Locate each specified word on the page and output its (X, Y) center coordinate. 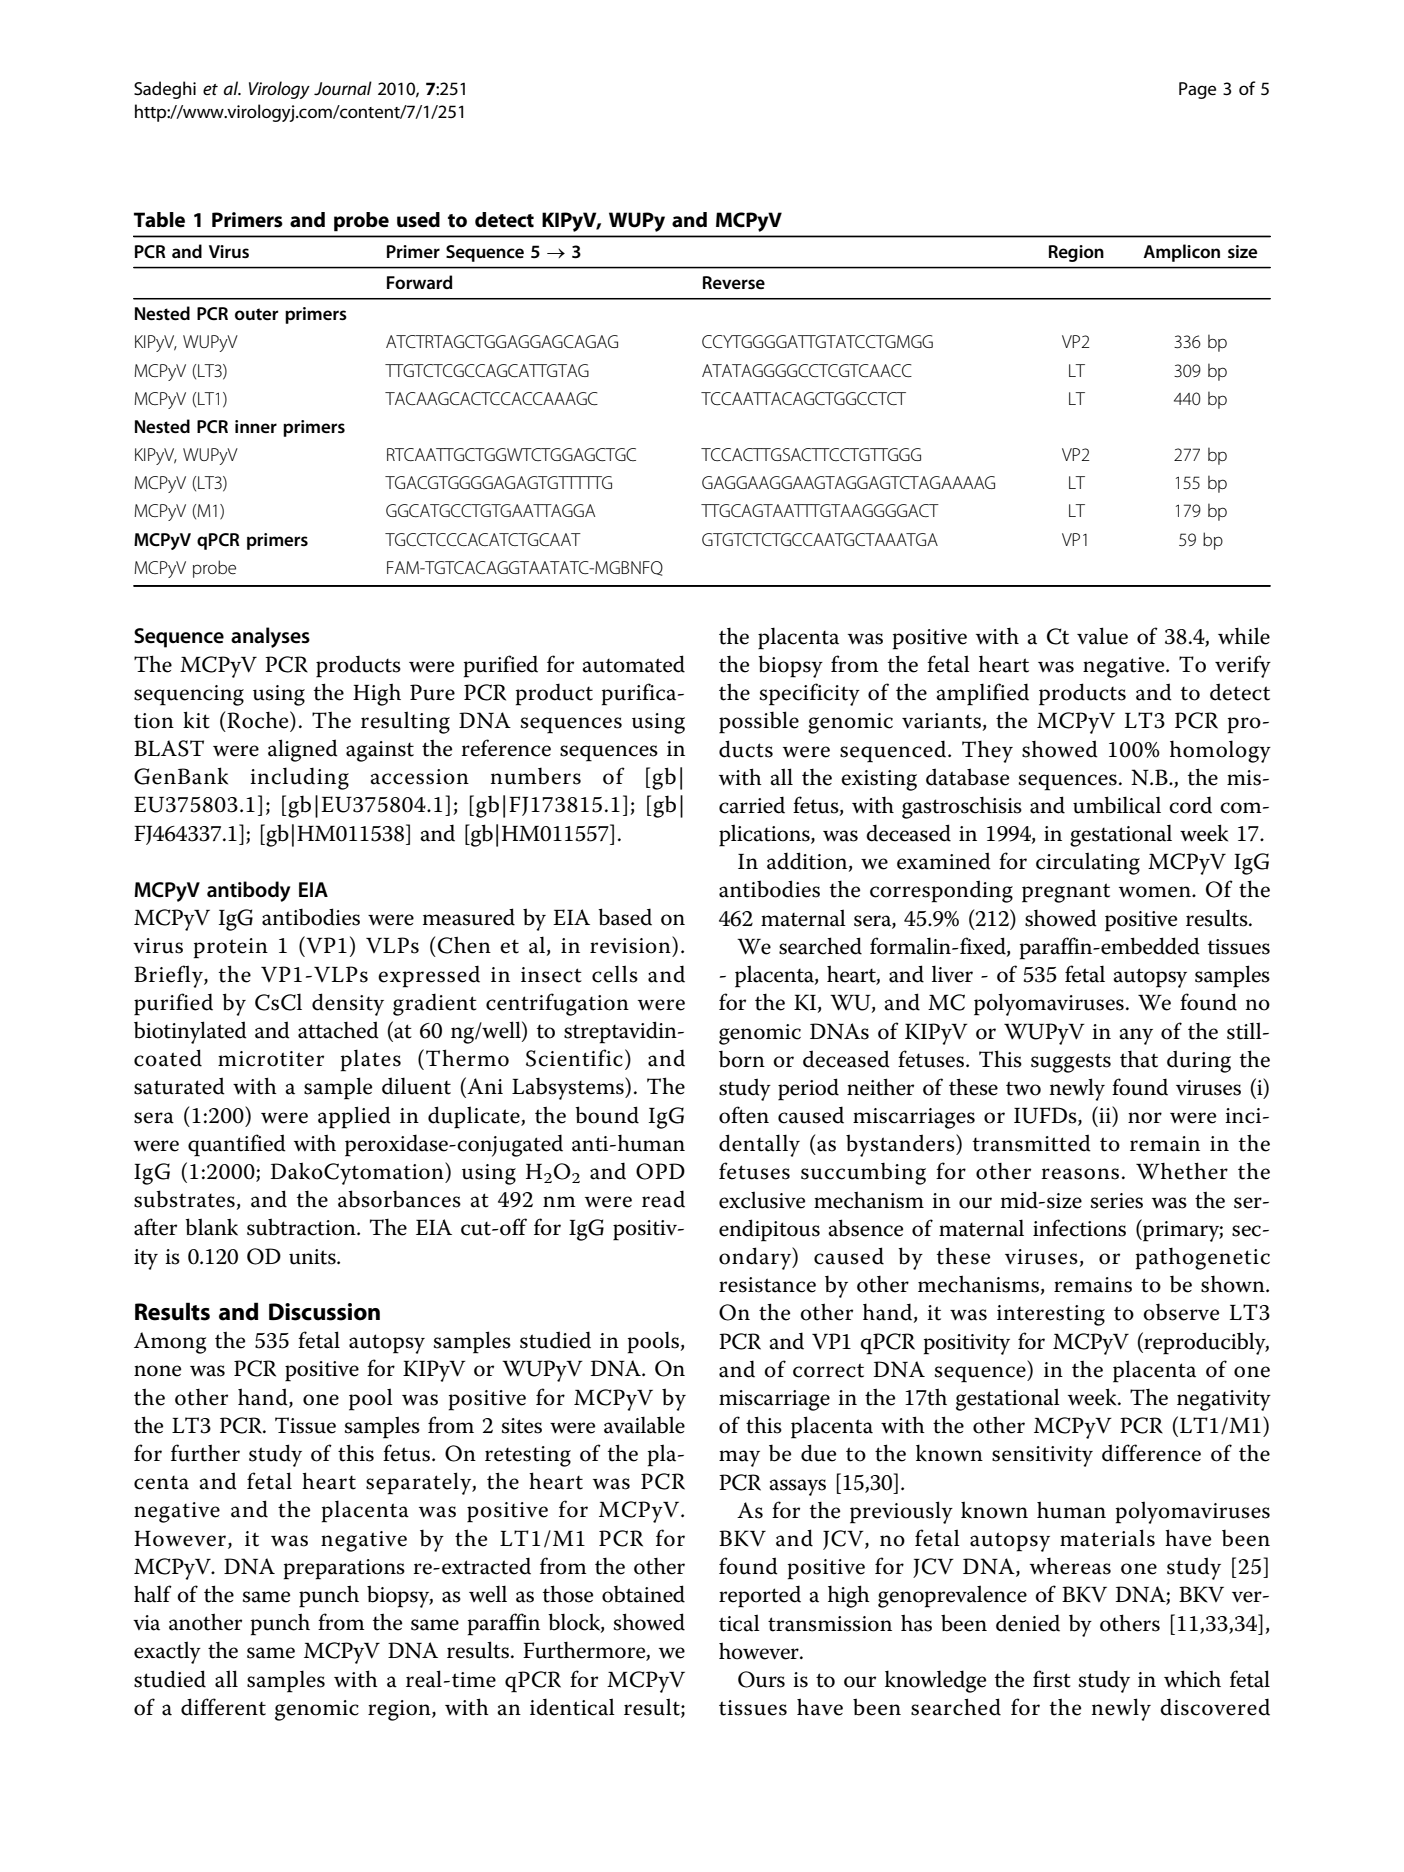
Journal (343, 88)
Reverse (734, 282)
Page (1197, 90)
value (1102, 636)
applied (354, 1117)
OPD (660, 1171)
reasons (1080, 1174)
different (223, 1707)
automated (633, 664)
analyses (270, 637)
